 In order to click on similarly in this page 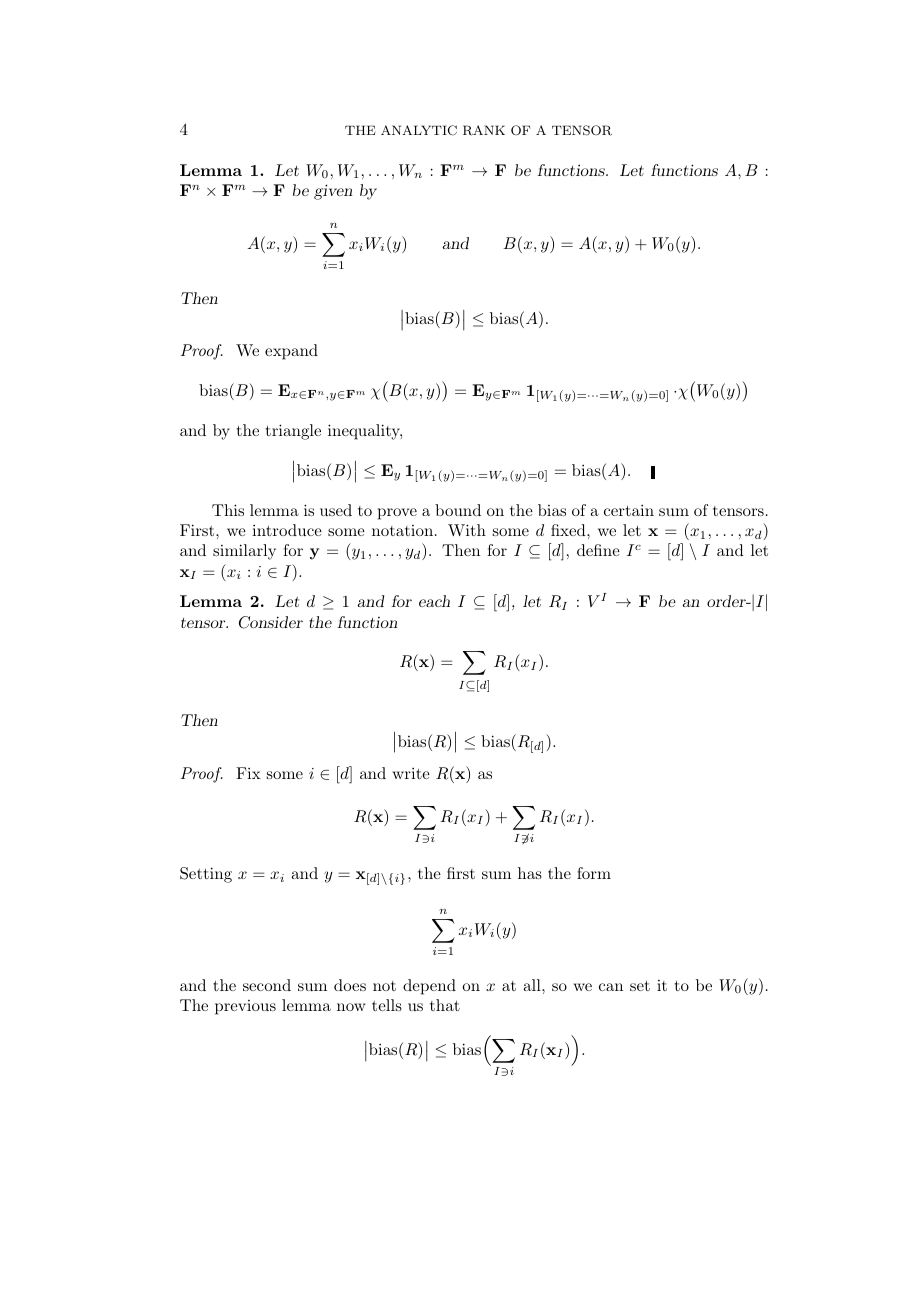, I will do `click(244, 552)`.
